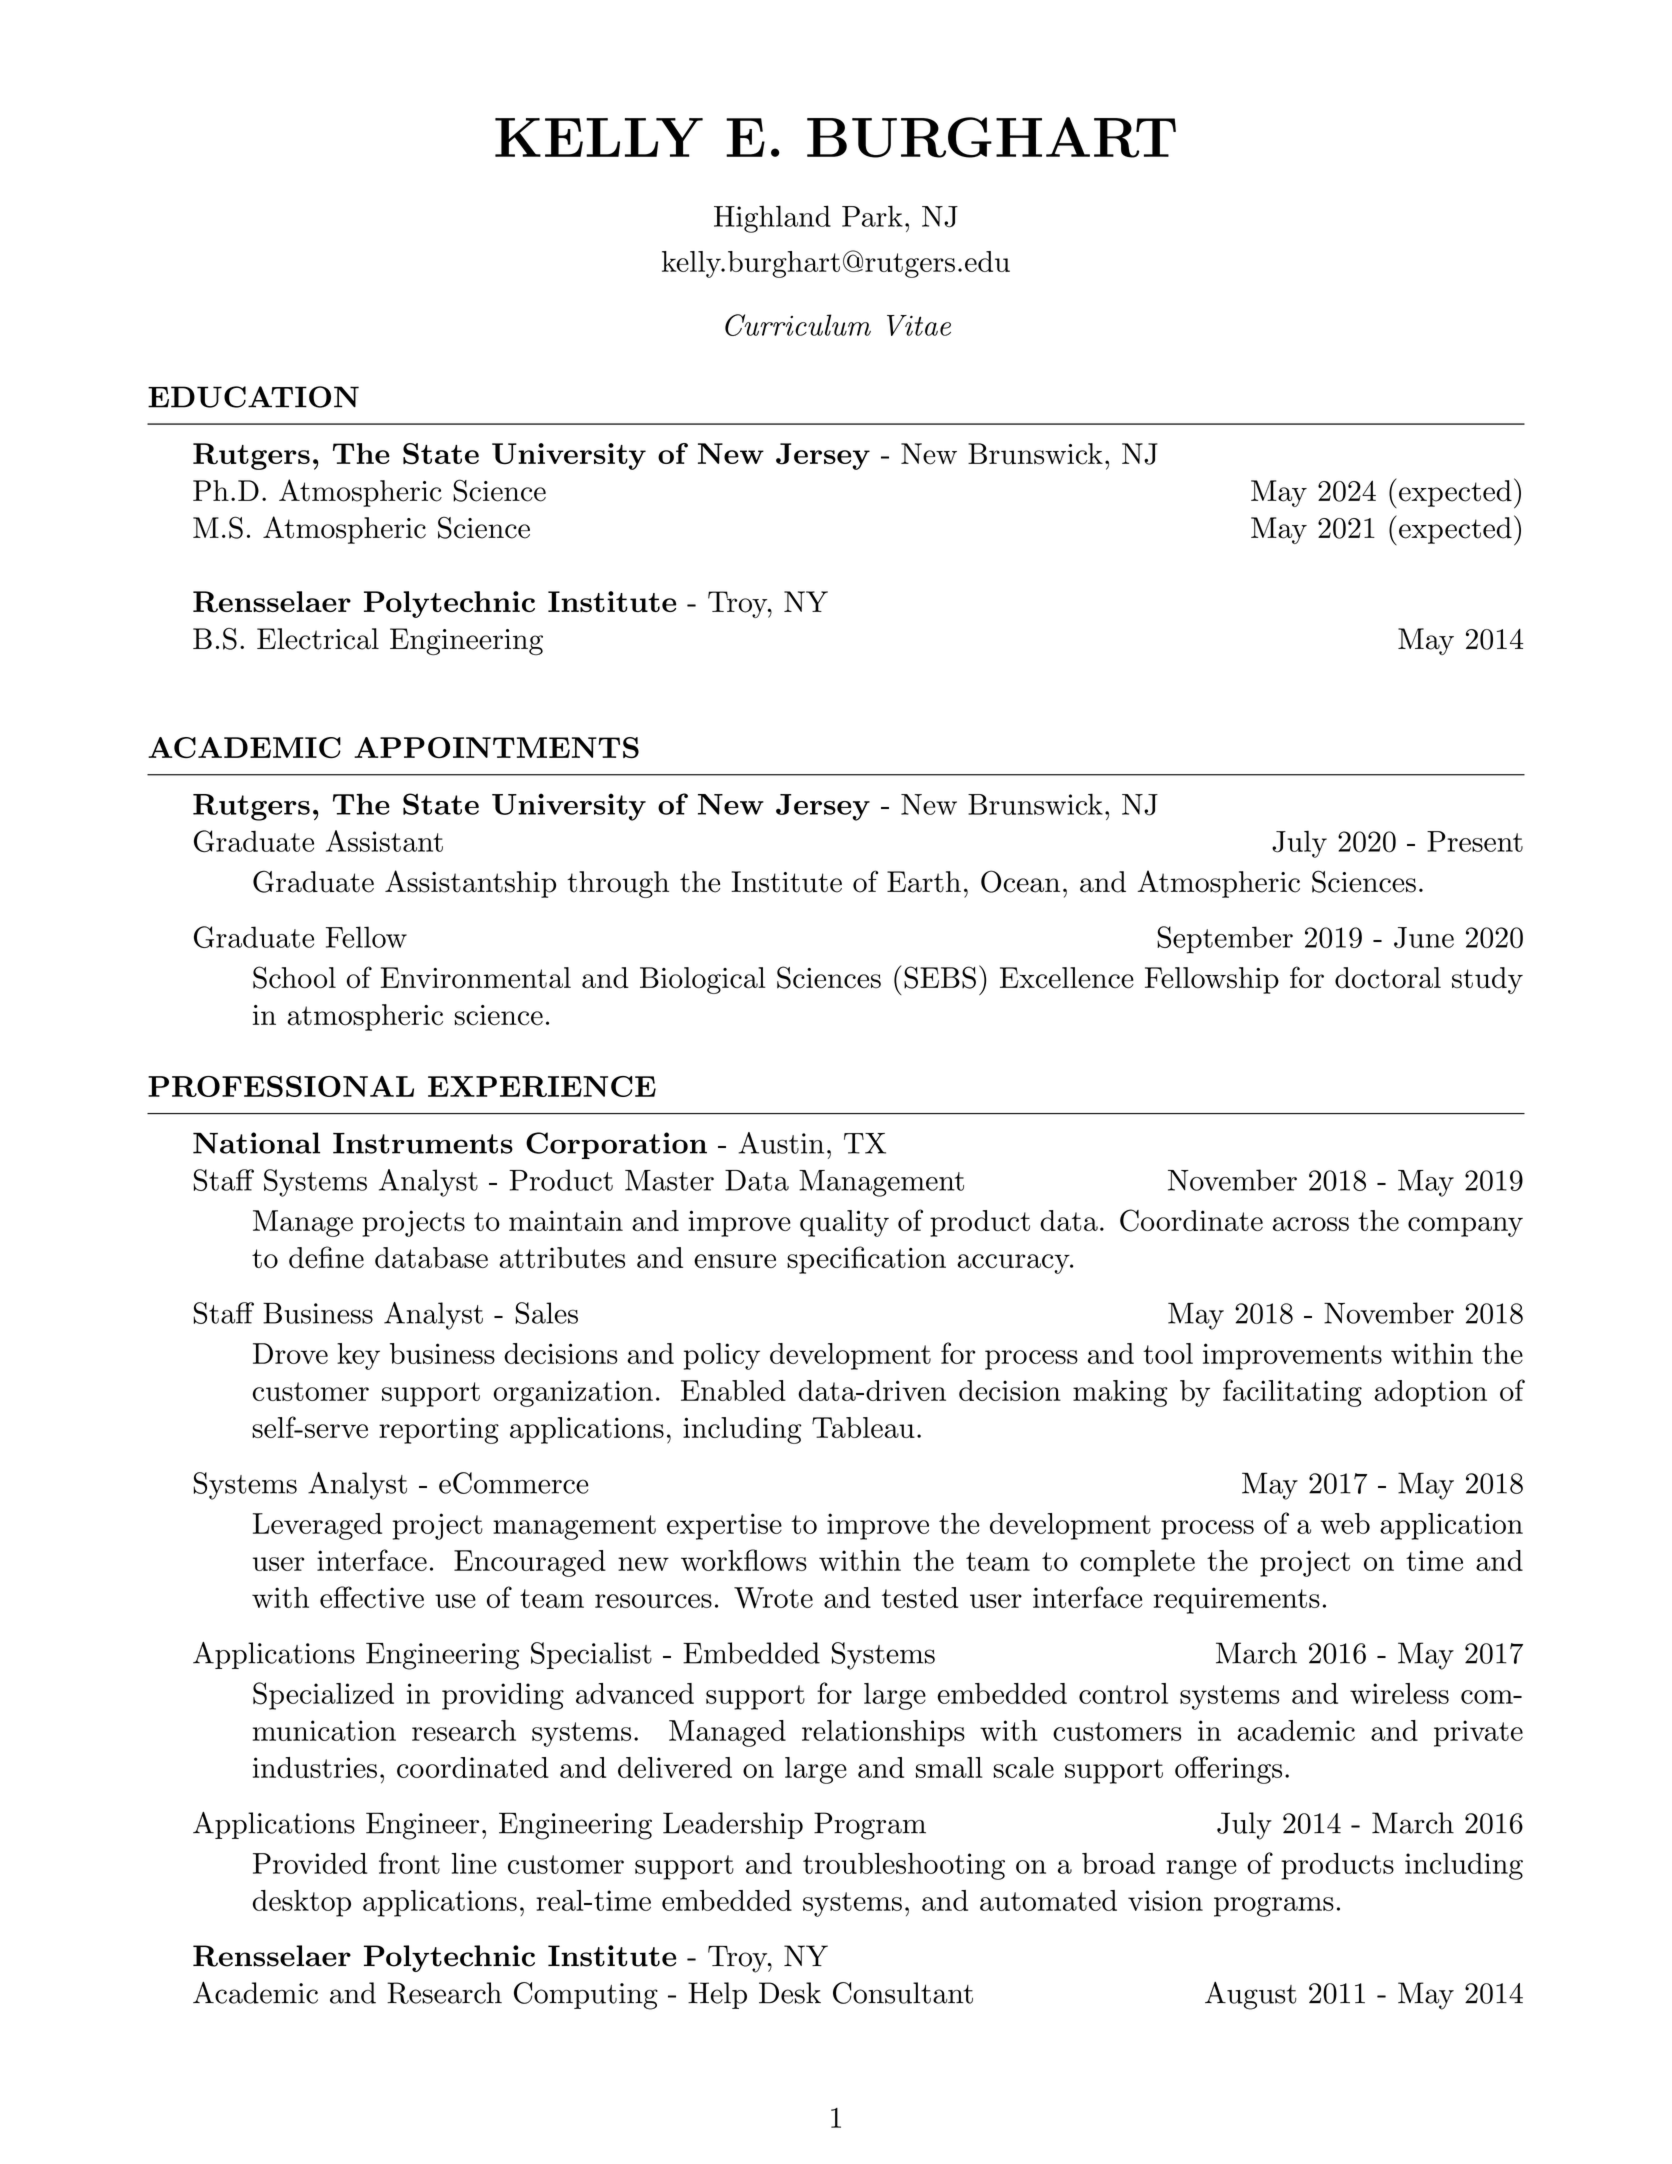 The height and width of the image is (2164, 1672). Describe the element at coordinates (1345, 1523) in the image. I see `web` at that location.
